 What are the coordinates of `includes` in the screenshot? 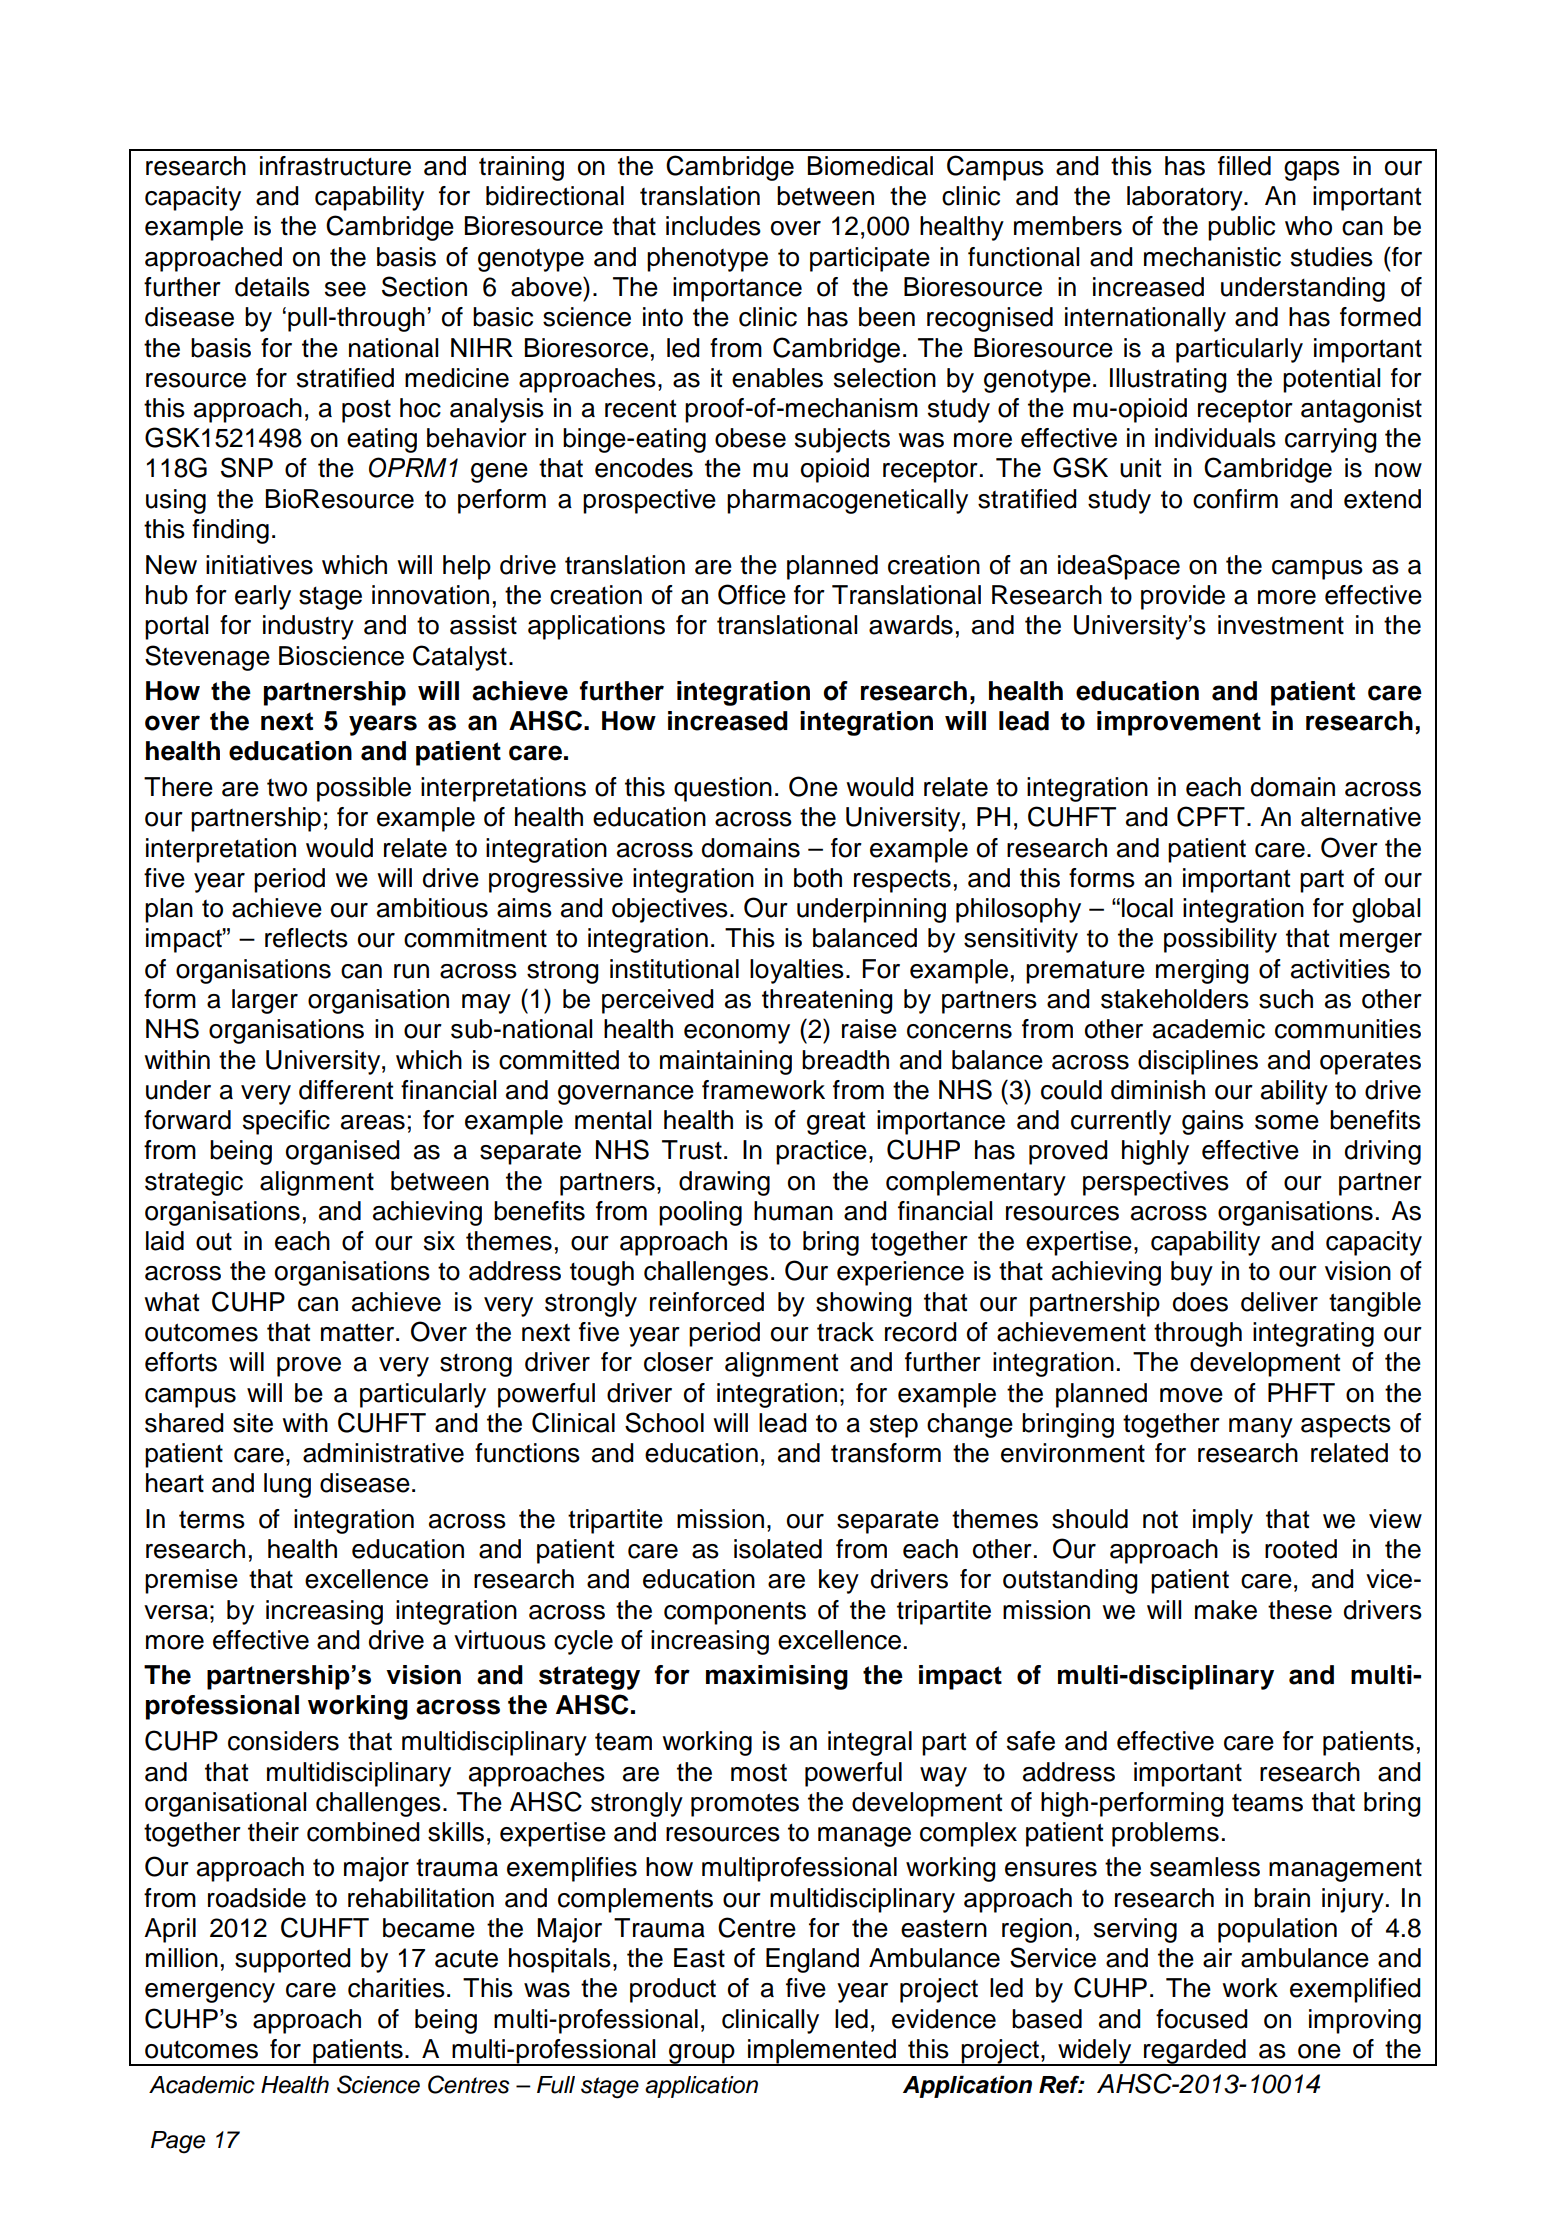 It's located at (713, 226).
